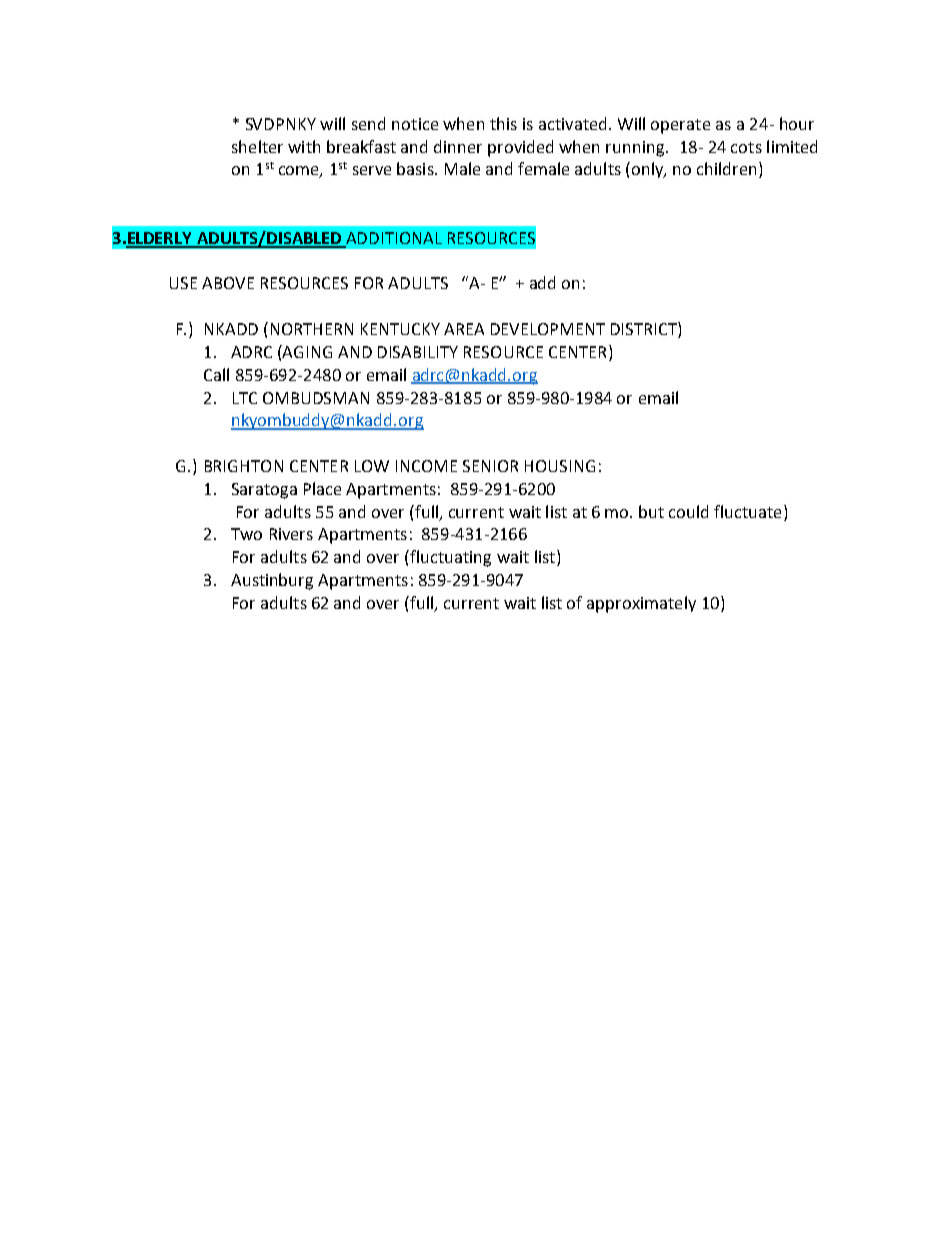  What do you see at coordinates (394, 238) in the page?
I see `ADDITIONAL` at bounding box center [394, 238].
